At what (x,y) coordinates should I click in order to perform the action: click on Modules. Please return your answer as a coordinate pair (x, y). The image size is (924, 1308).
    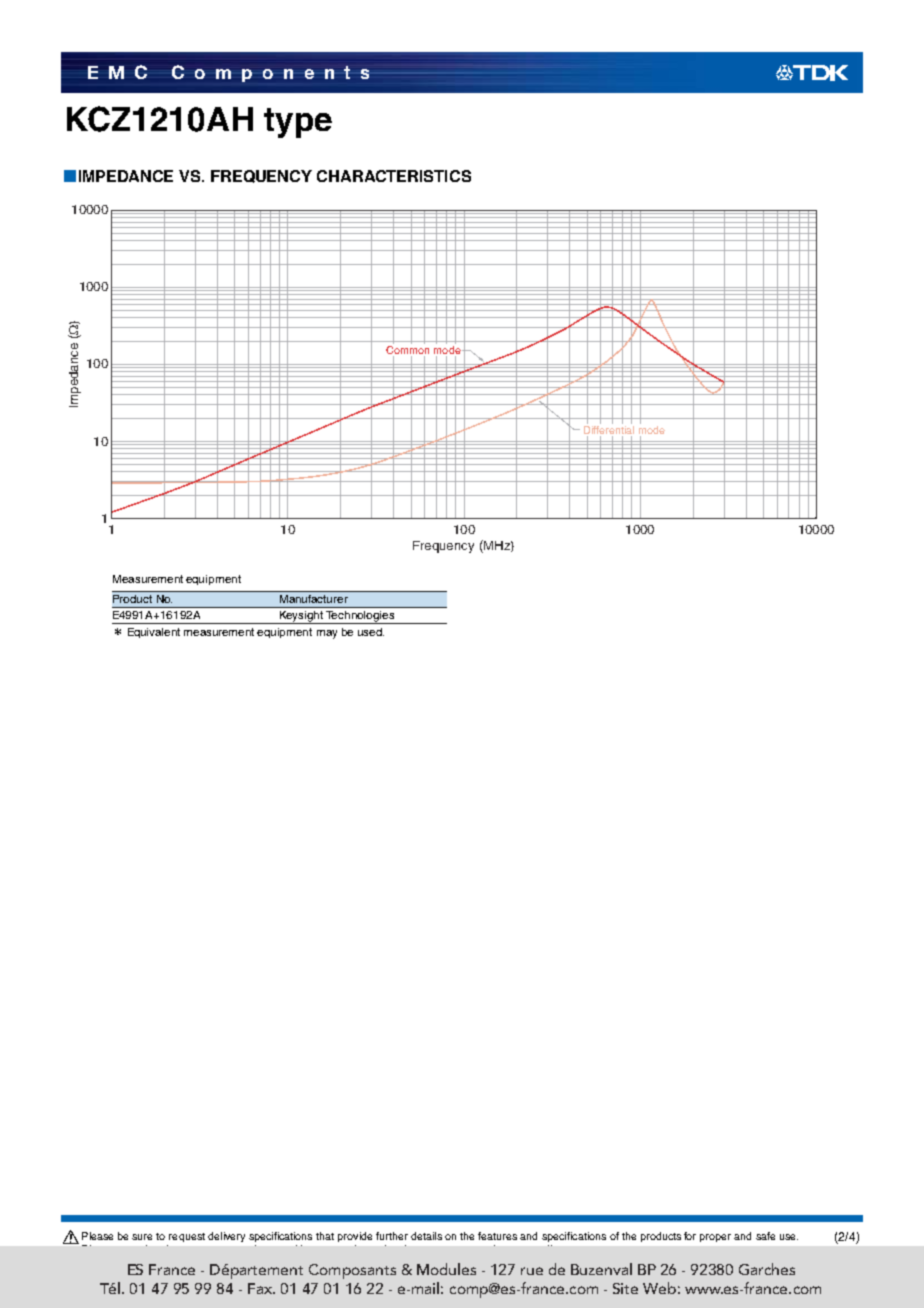
    Looking at the image, I should click on (446, 1269).
